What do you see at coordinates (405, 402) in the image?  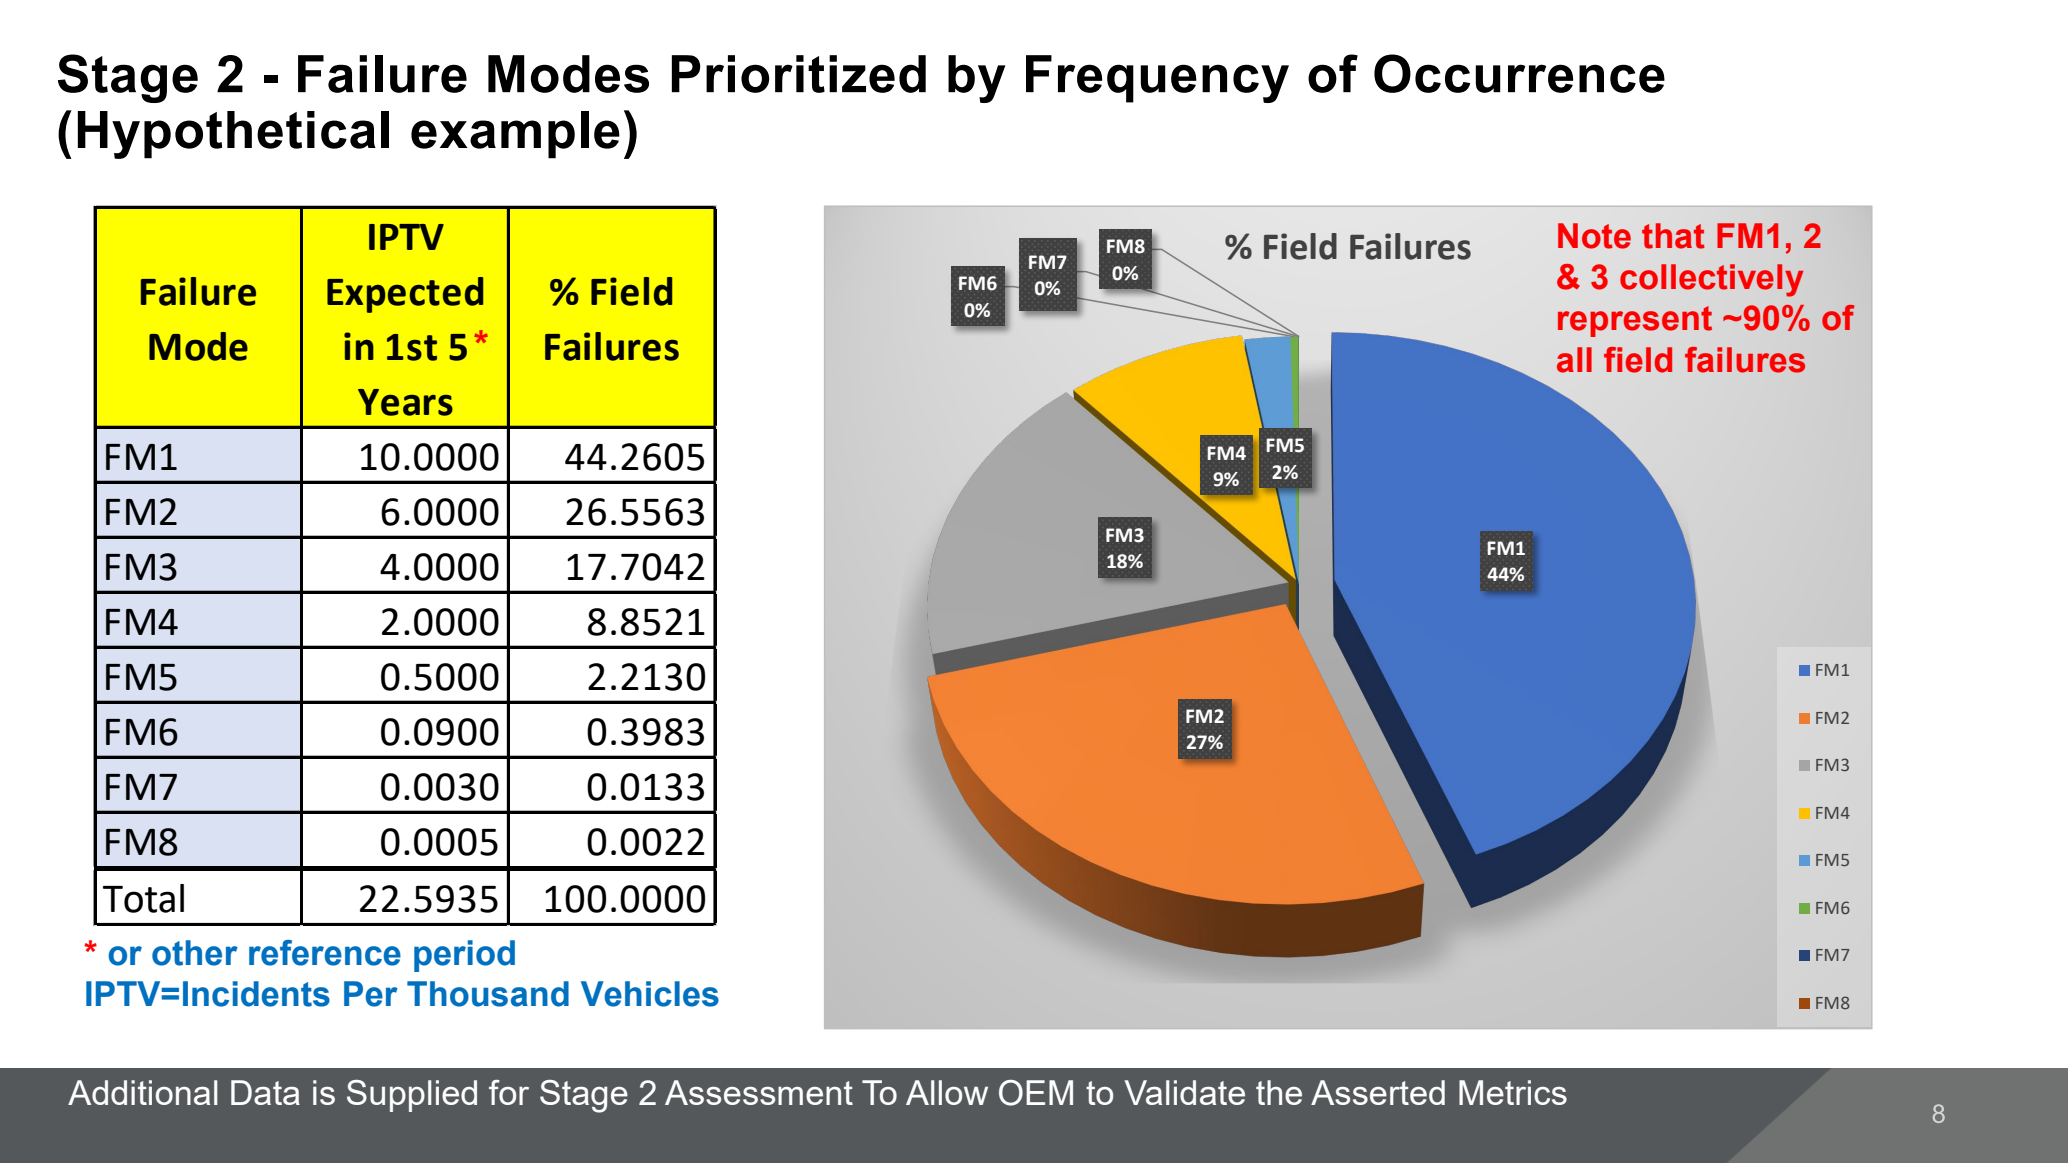 I see `Years` at bounding box center [405, 402].
